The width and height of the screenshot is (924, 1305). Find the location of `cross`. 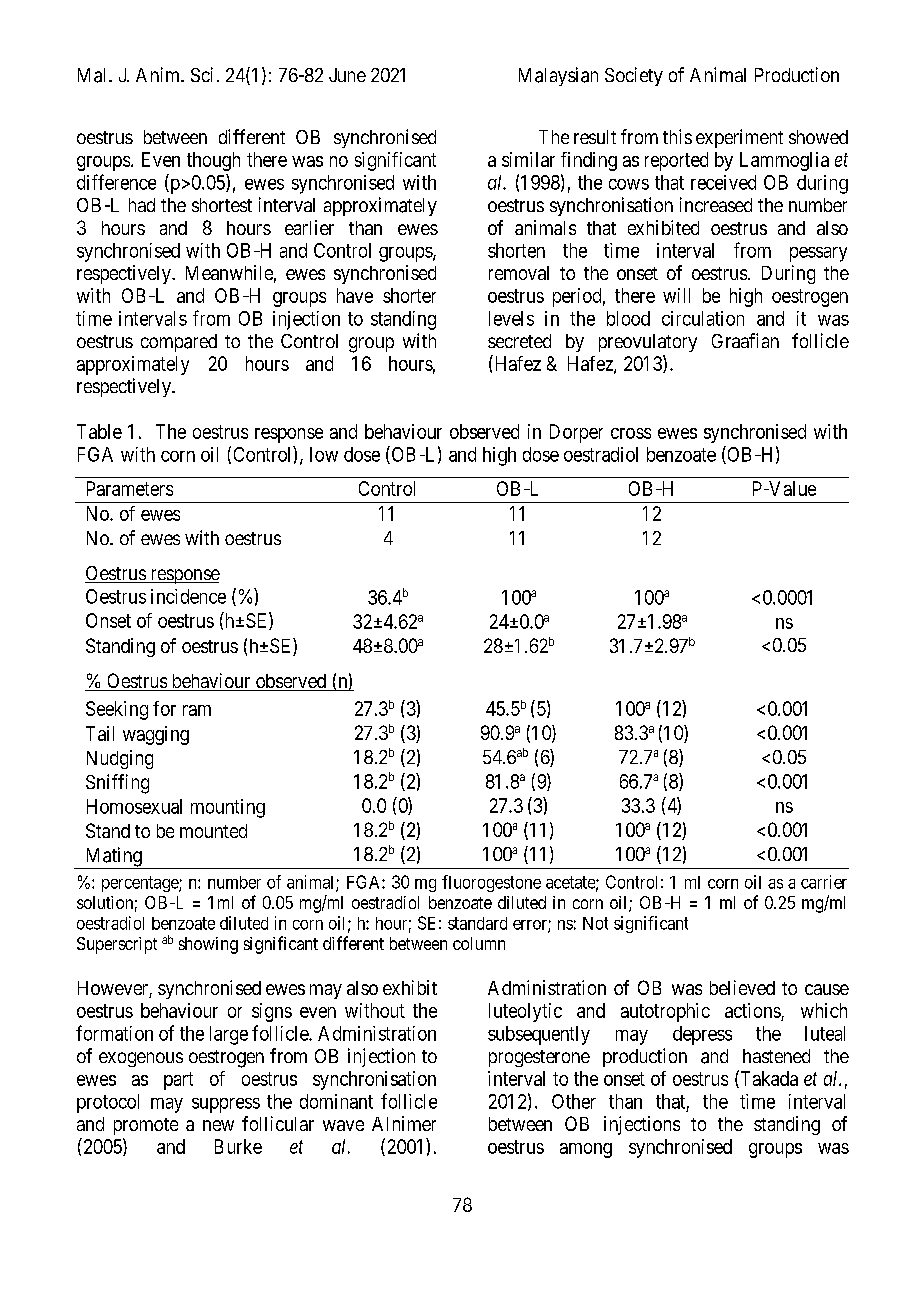

cross is located at coordinates (631, 433).
